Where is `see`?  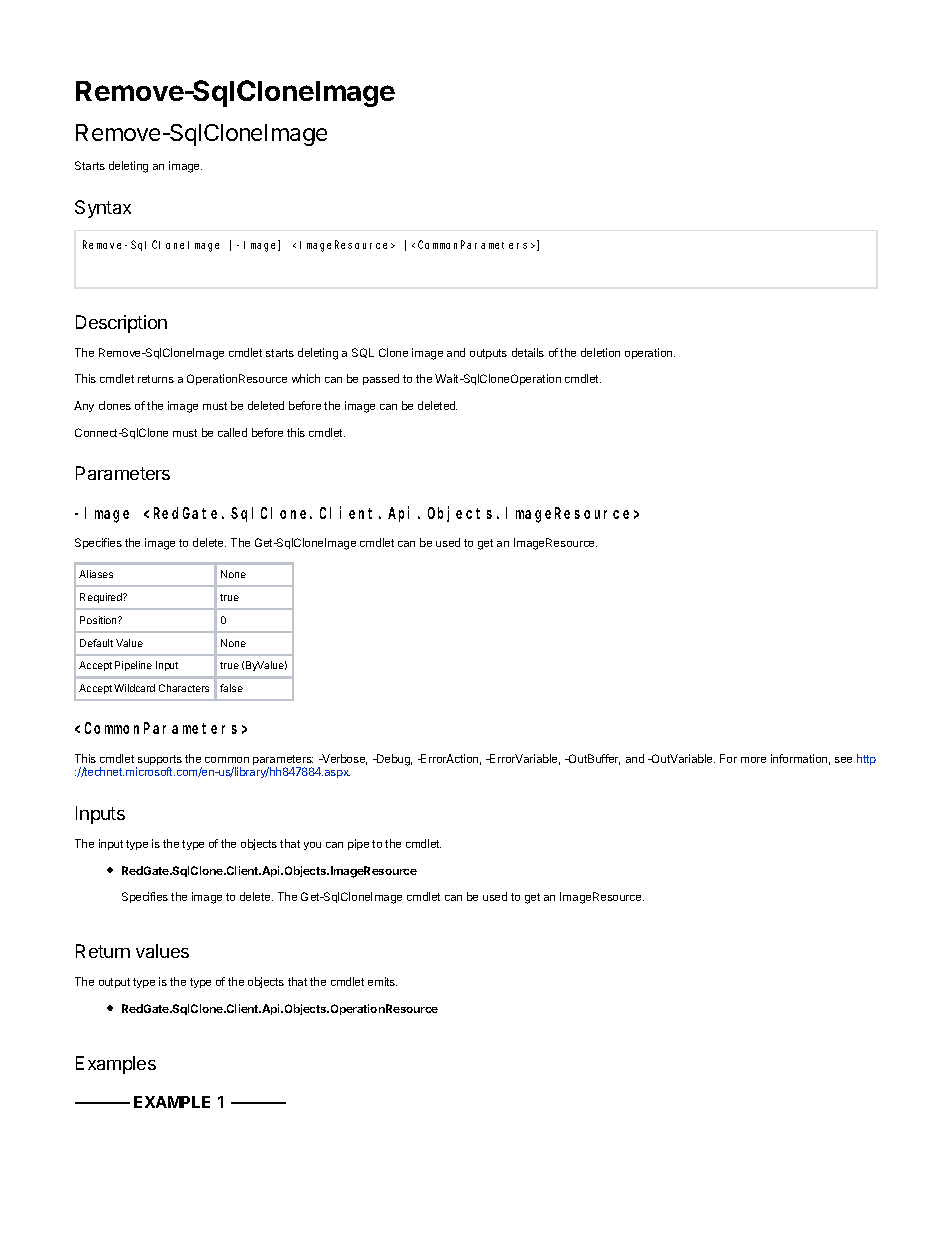 see is located at coordinates (843, 760).
